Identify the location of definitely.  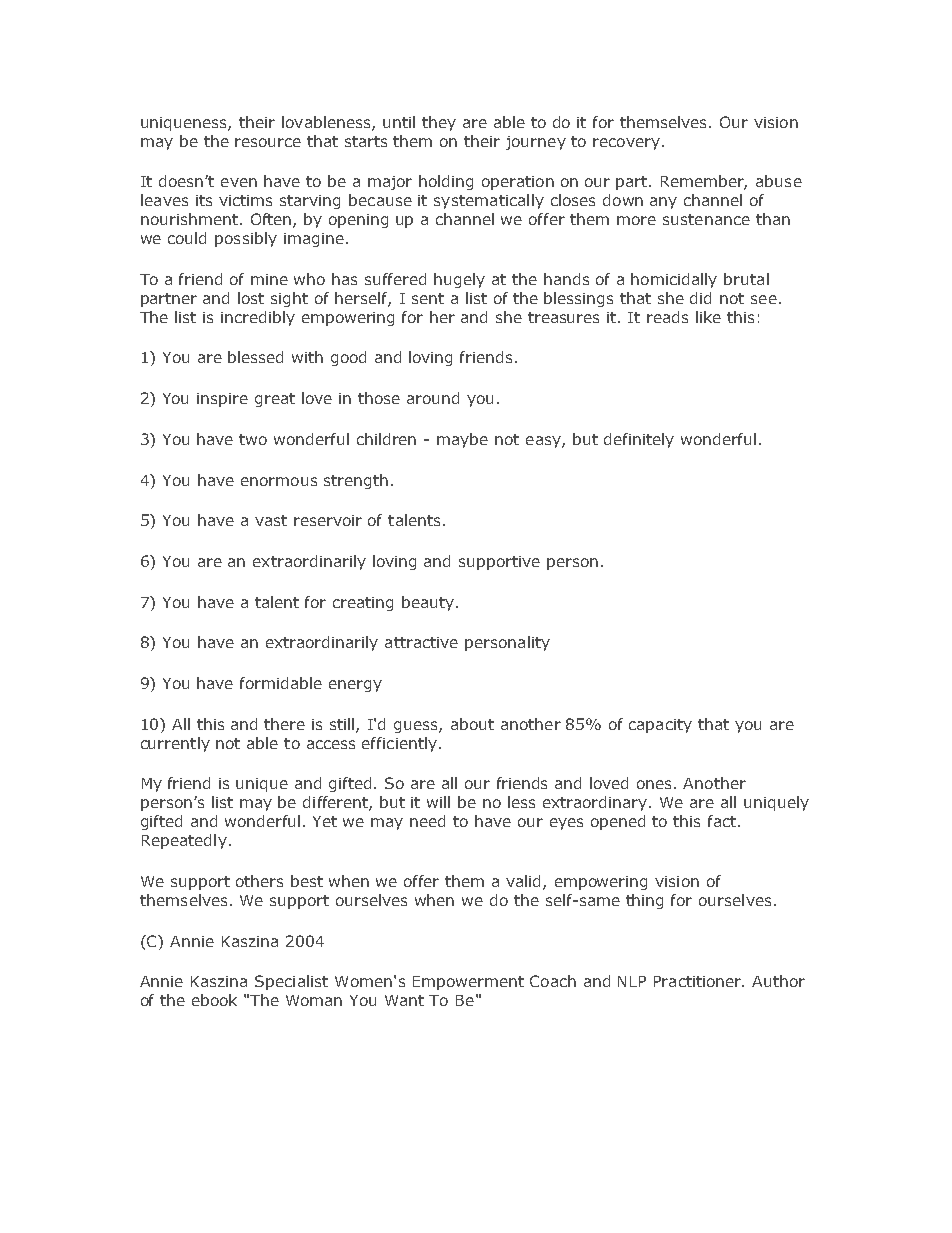
(639, 440).
